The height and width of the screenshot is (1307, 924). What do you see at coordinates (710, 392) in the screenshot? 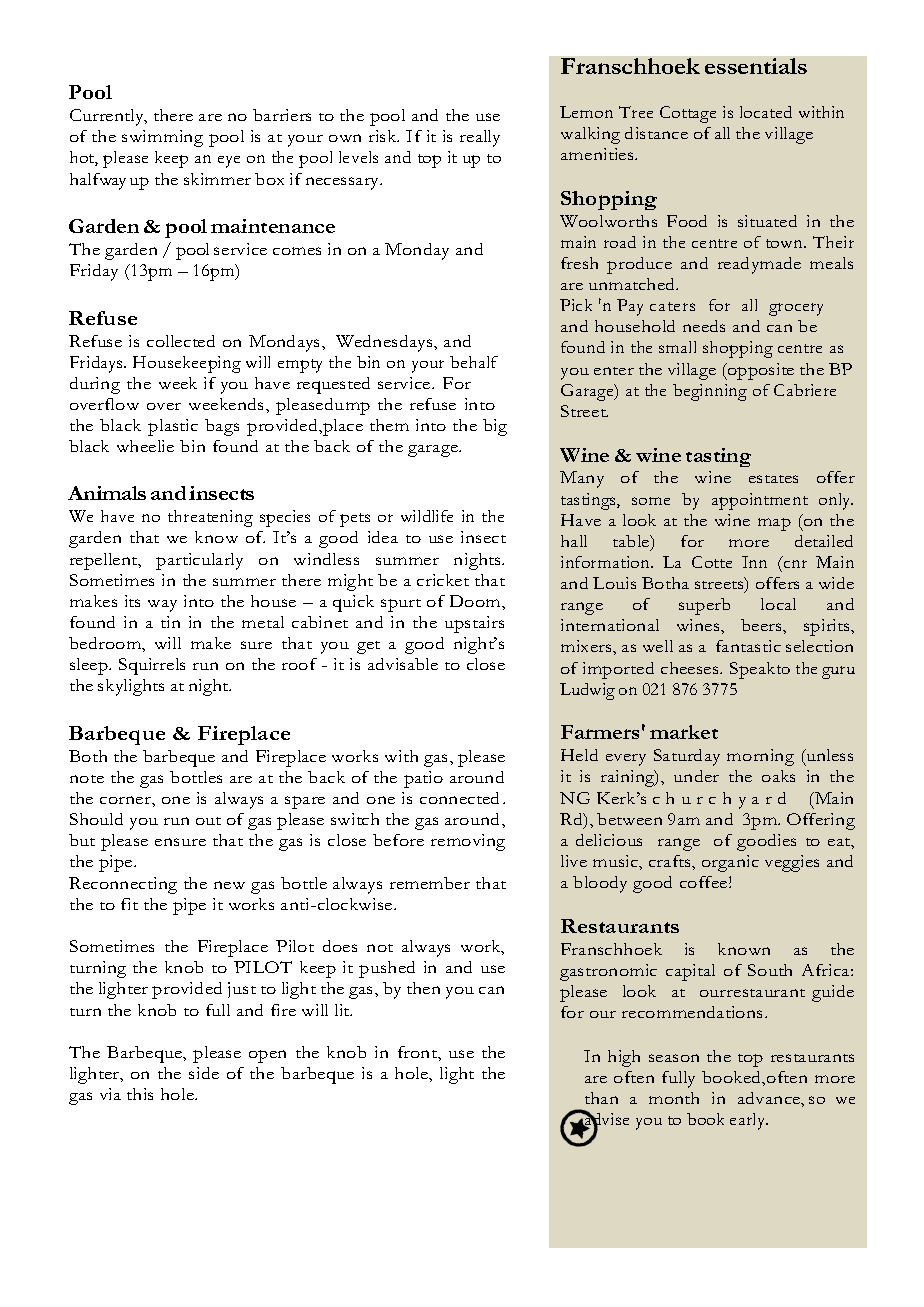
I see `beginning` at bounding box center [710, 392].
